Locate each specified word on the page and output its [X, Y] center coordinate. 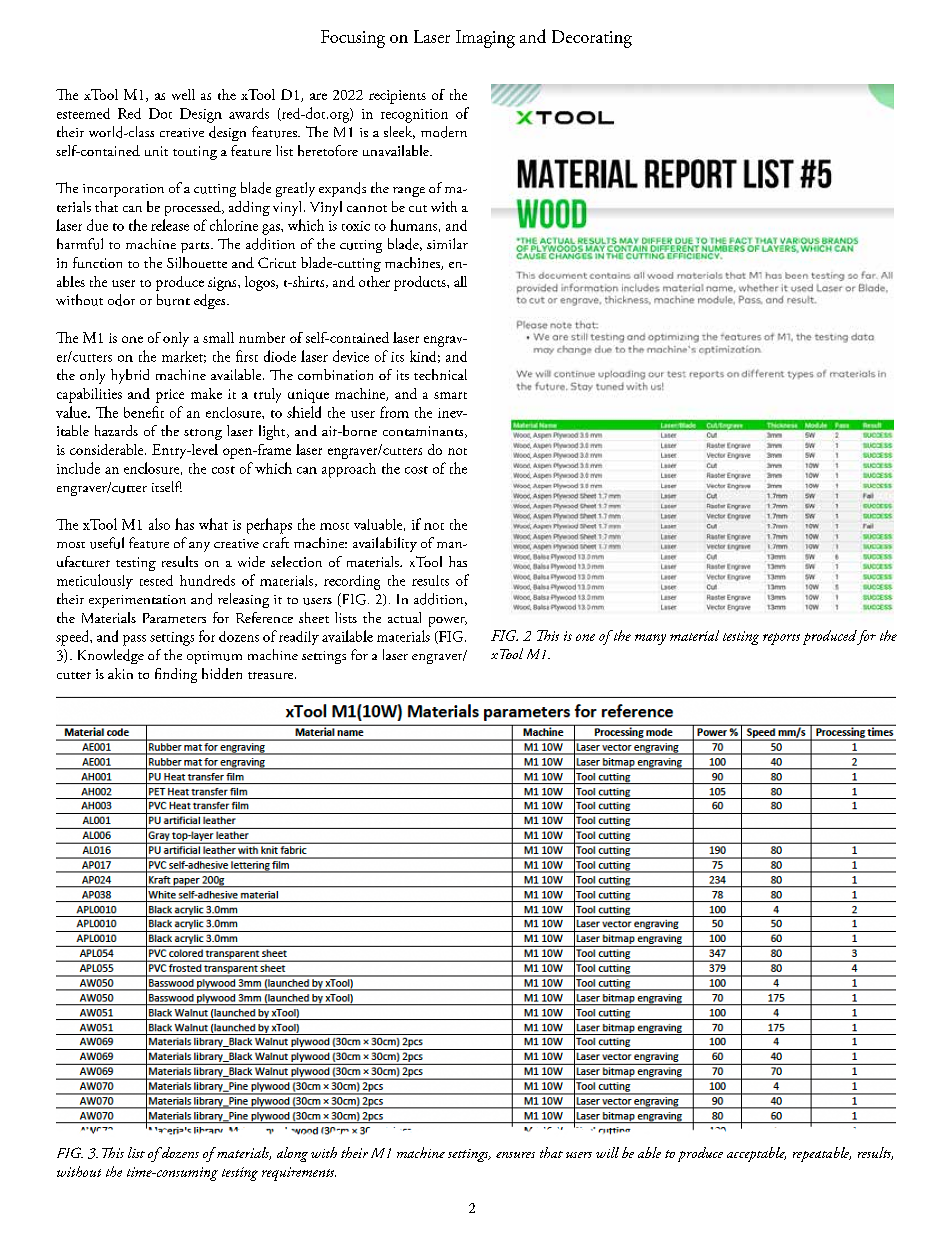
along [292, 1154]
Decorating [592, 39]
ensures [515, 1155]
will [607, 1152]
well [183, 94]
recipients [397, 97]
